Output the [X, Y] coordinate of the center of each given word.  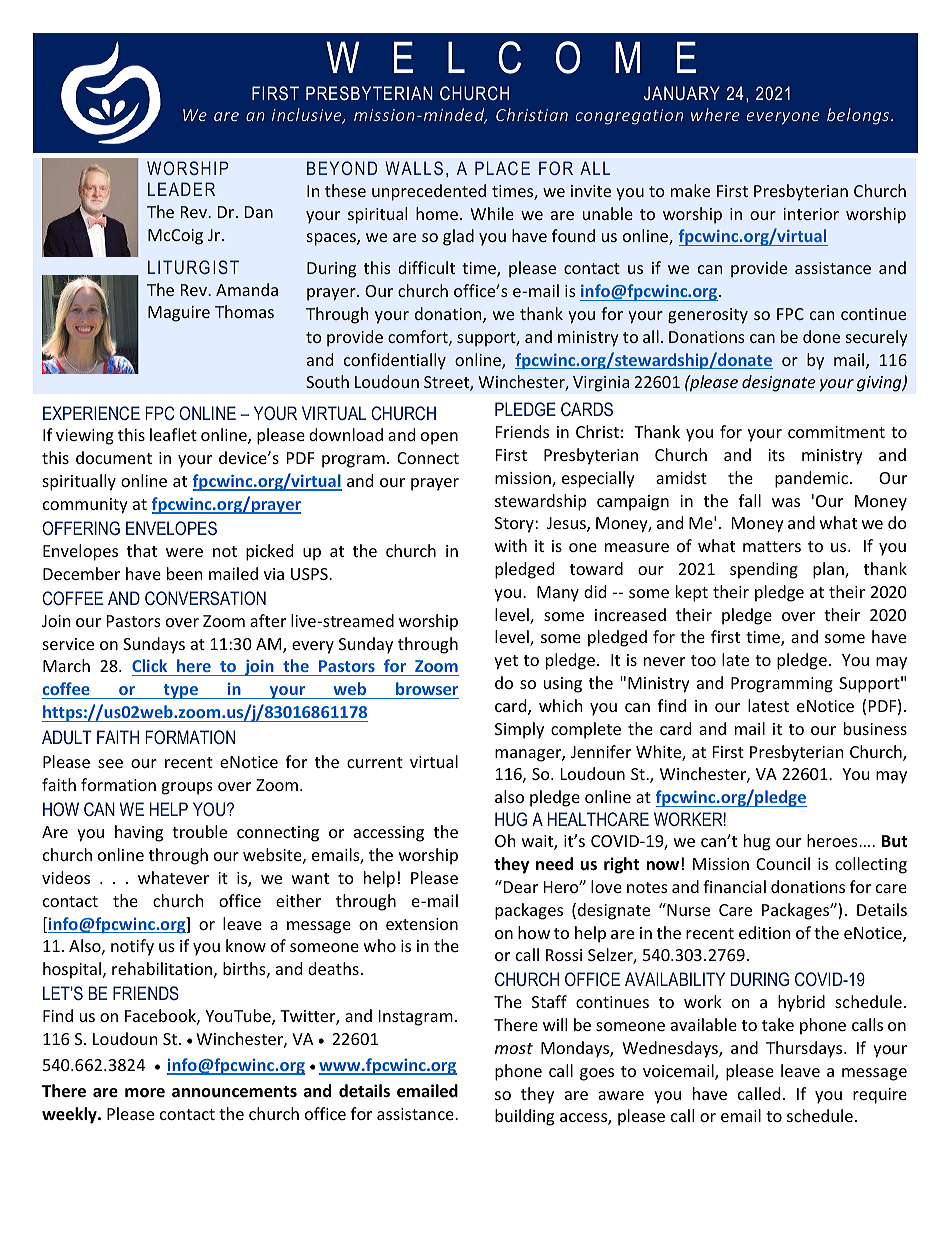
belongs [859, 116]
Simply [519, 730]
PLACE [502, 168]
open [439, 438]
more [145, 1093]
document [114, 457]
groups [187, 788]
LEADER [181, 189]
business [875, 728]
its [776, 455]
